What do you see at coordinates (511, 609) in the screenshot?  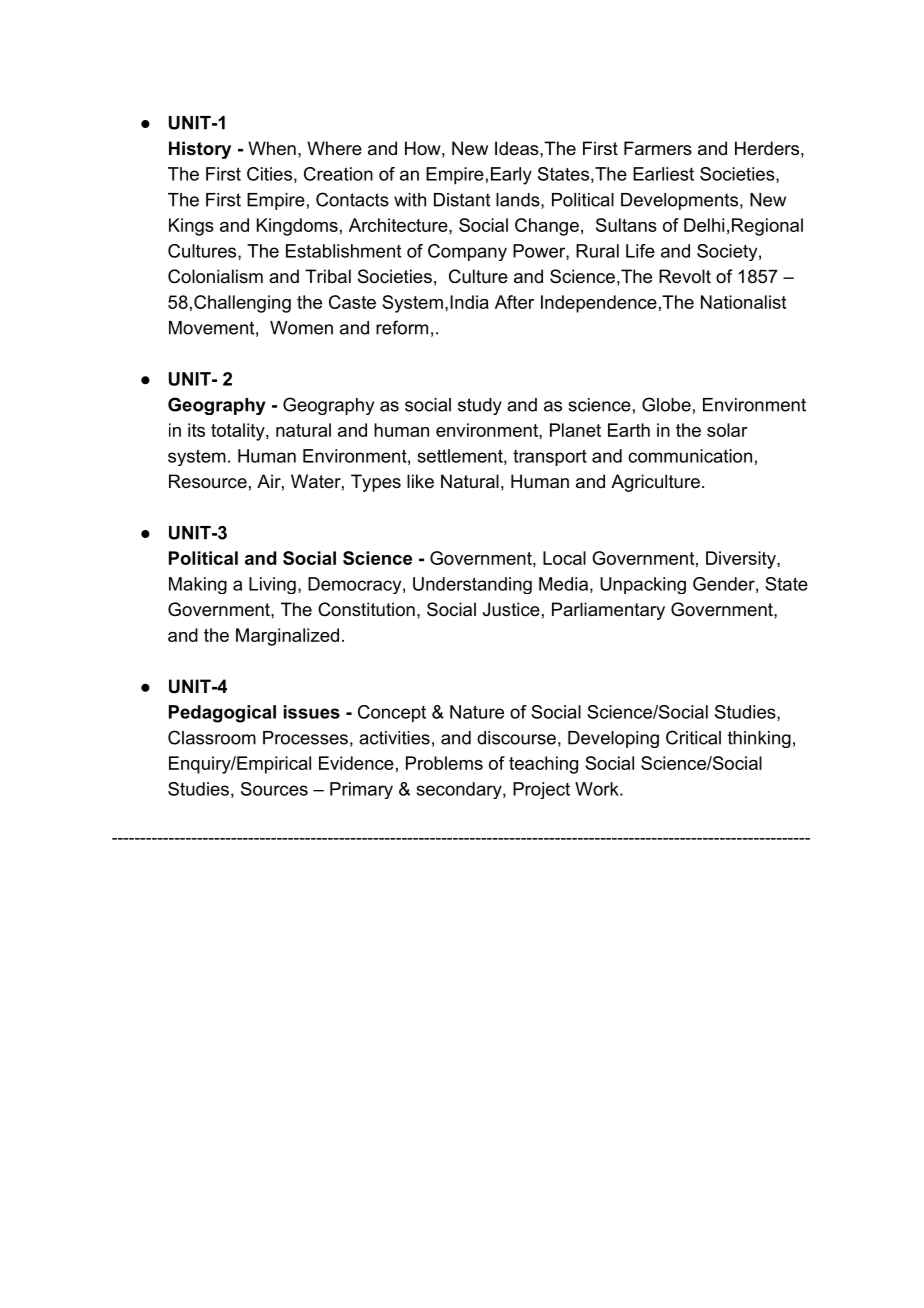 I see `Justice` at bounding box center [511, 609].
